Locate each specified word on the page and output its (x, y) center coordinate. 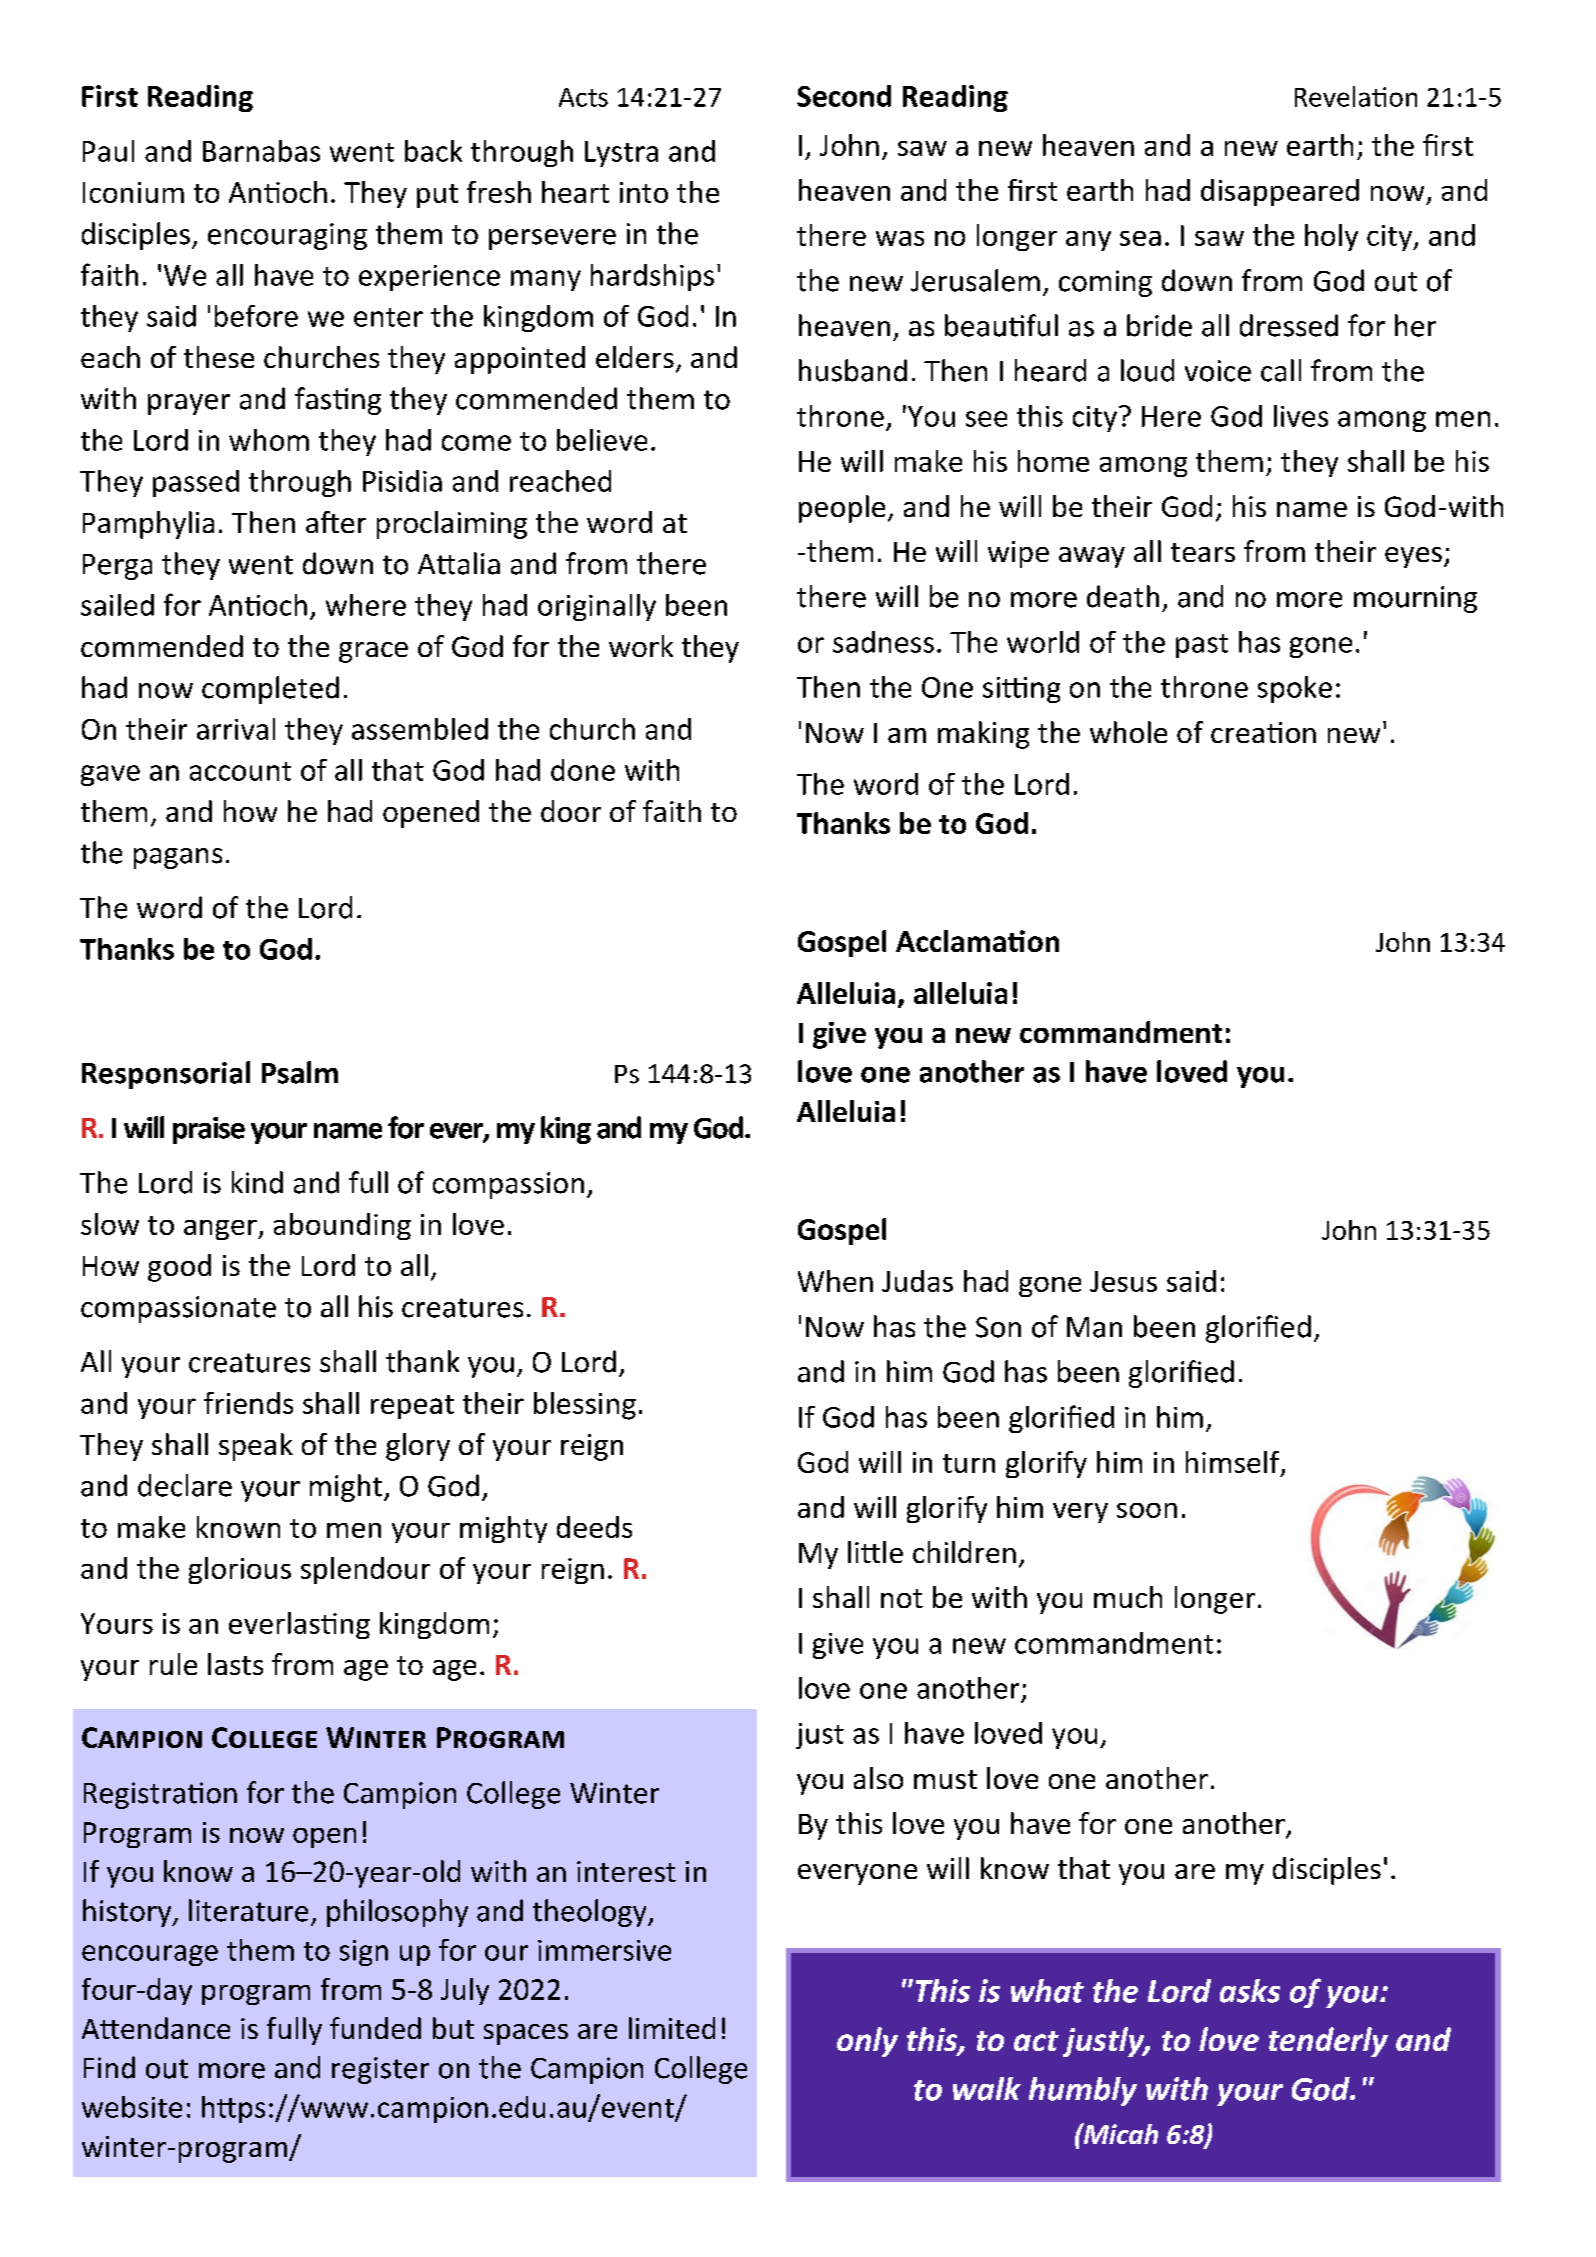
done (583, 770)
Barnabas (261, 151)
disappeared (1280, 192)
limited (672, 2028)
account (240, 771)
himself (1234, 1463)
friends (248, 1403)
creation (1263, 732)
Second (844, 96)
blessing (585, 1406)
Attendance (156, 2028)
